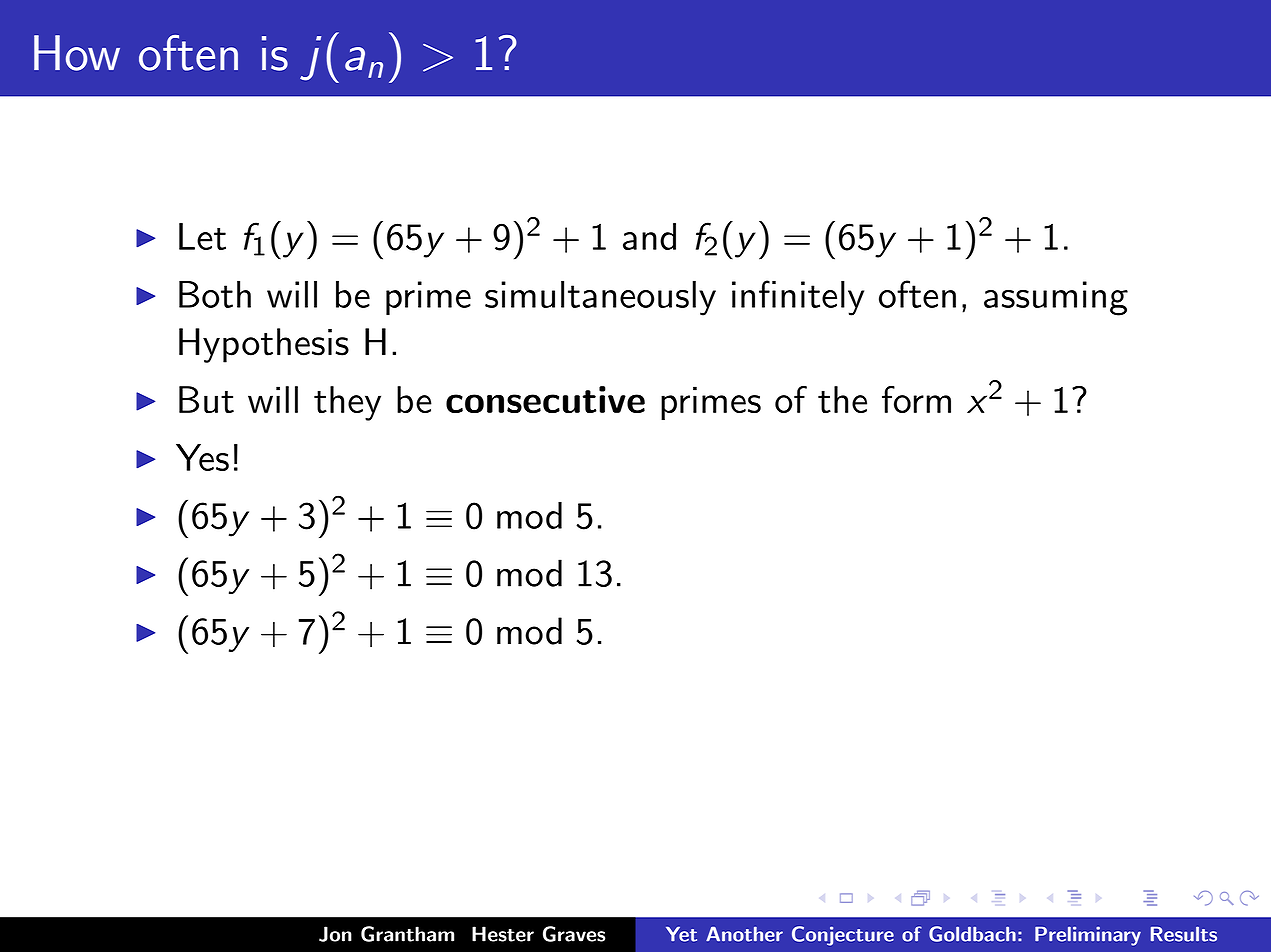 The width and height of the screenshot is (1271, 952). Describe the element at coordinates (1056, 298) in the screenshot. I see `assuming` at that location.
